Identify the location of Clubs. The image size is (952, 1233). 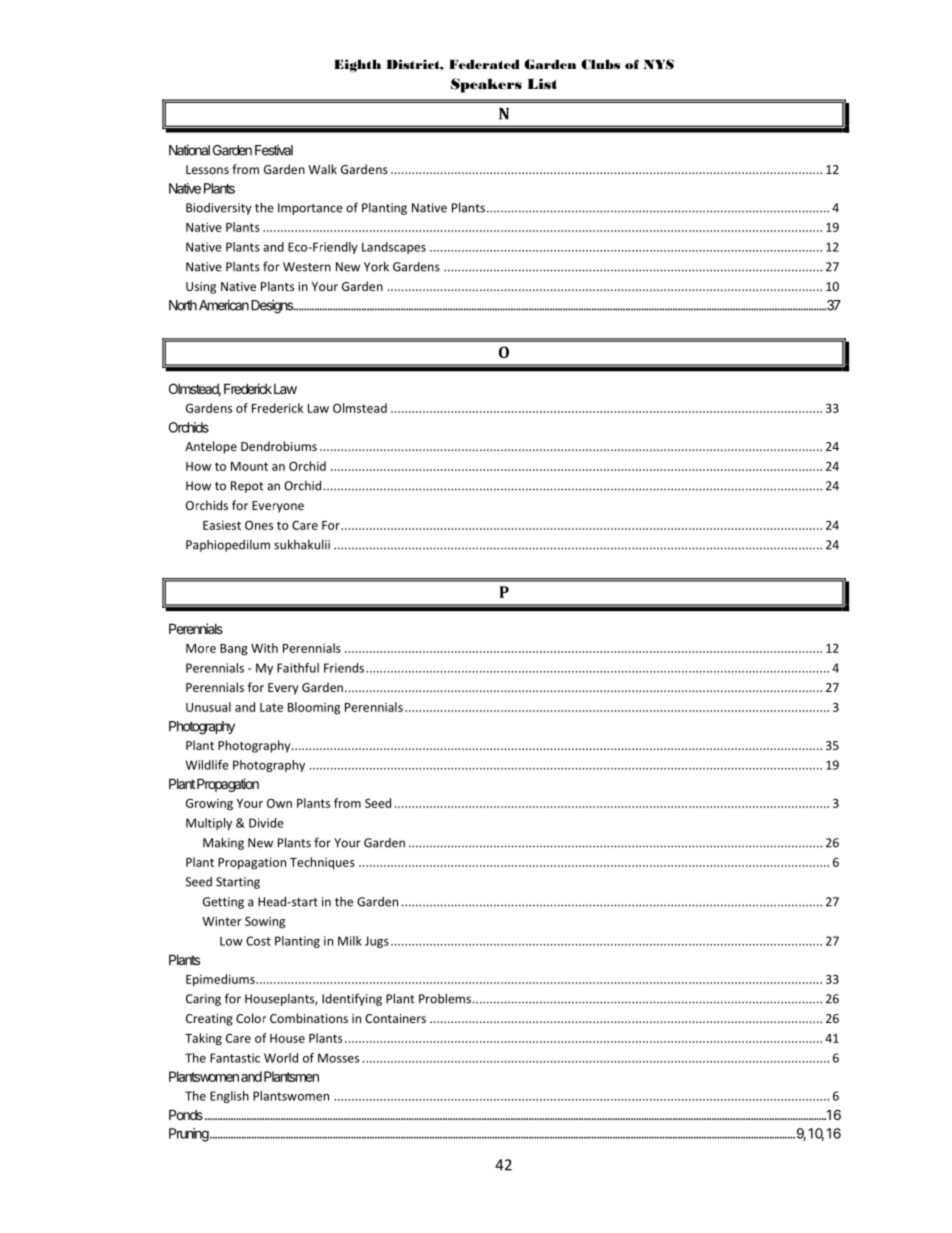
(600, 64).
